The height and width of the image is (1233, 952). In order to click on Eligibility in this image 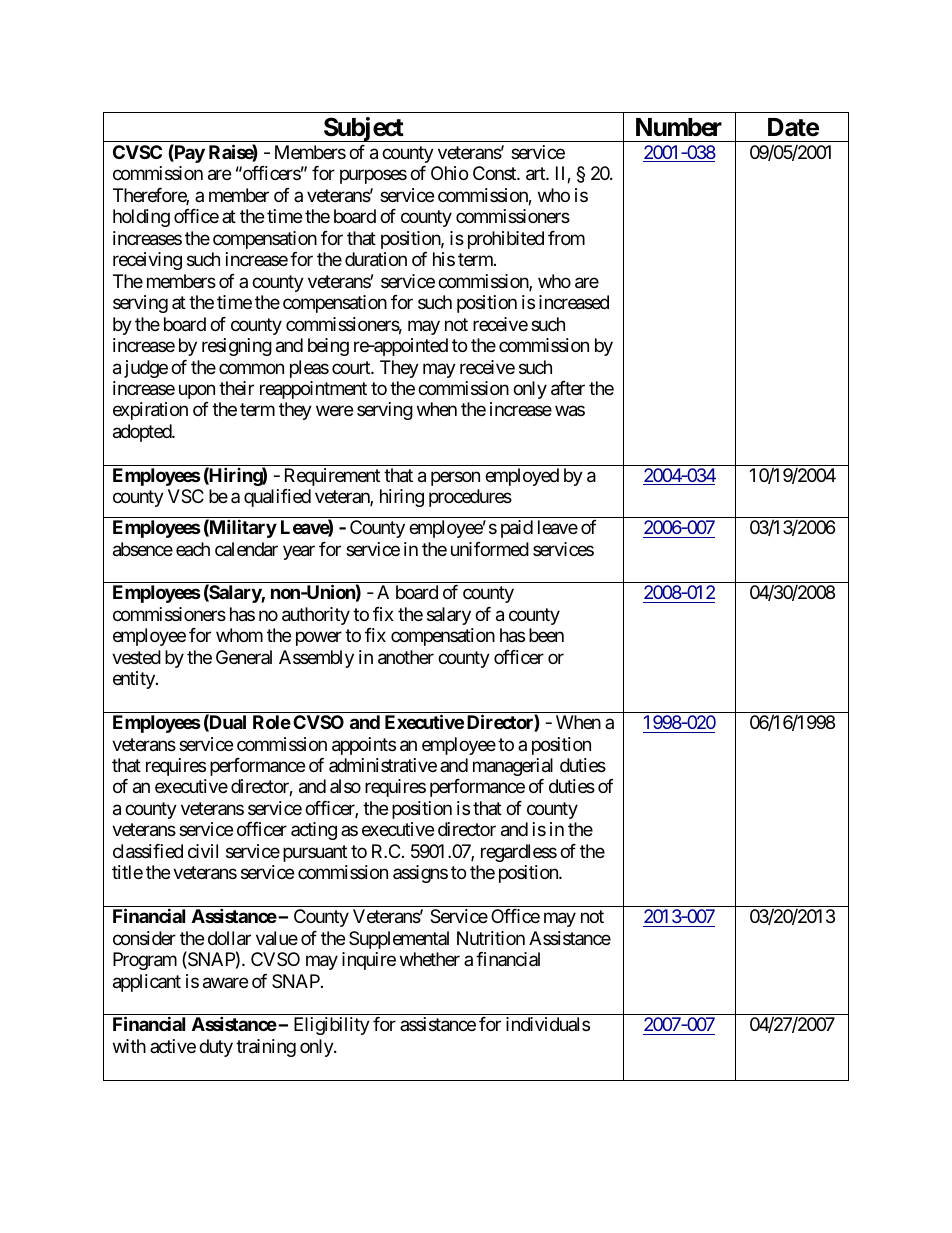, I will do `click(332, 1026)`.
